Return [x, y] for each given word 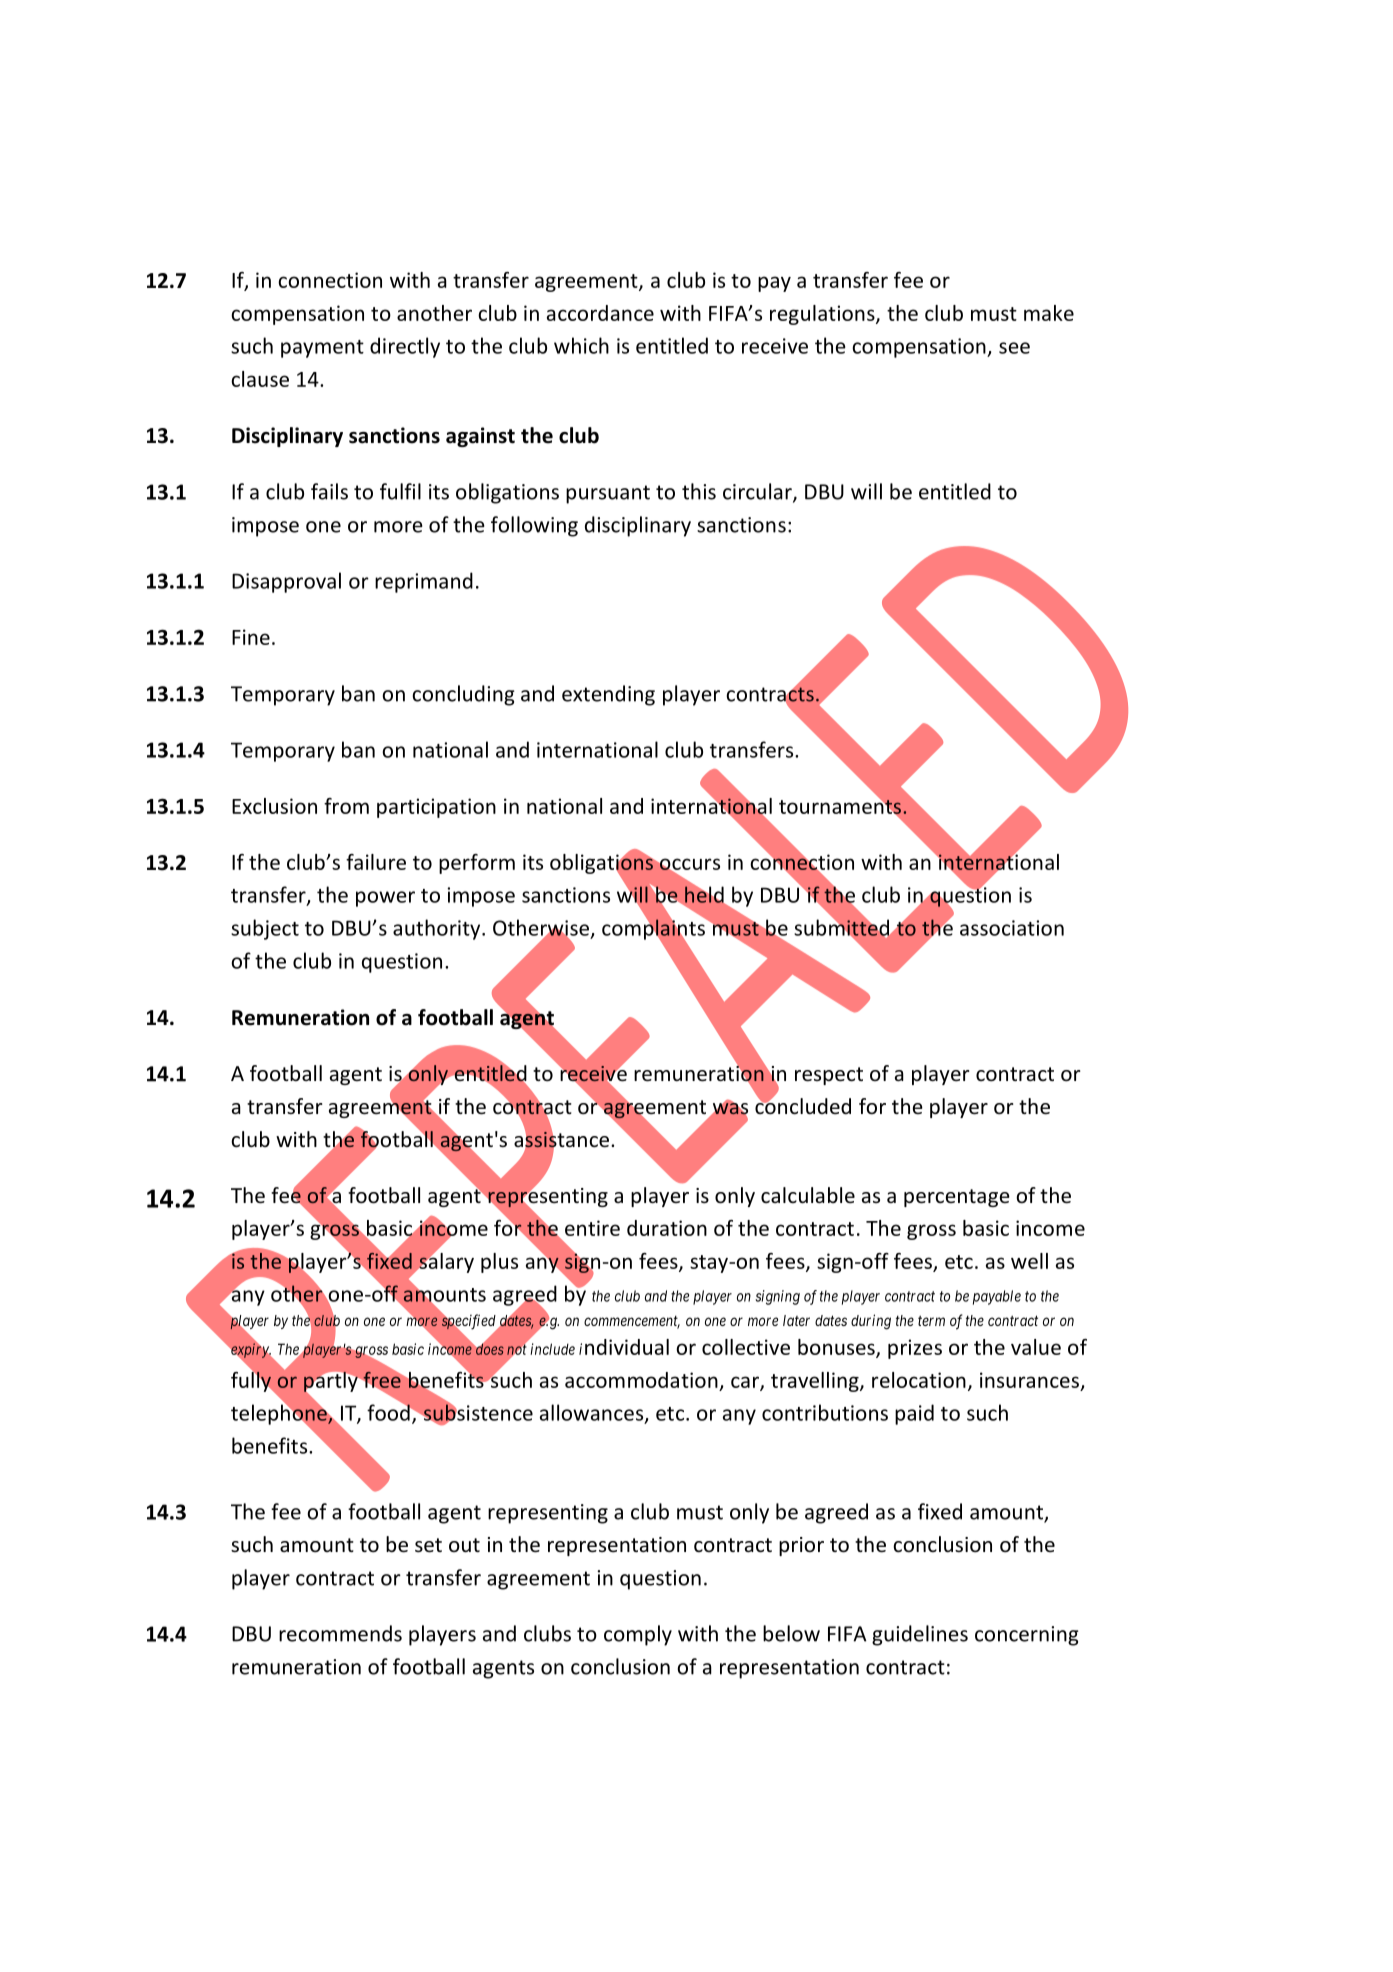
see [1014, 348]
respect [829, 1076]
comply [638, 1635]
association [1012, 928]
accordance [600, 313]
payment [322, 349]
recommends [340, 1633]
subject [265, 929]
